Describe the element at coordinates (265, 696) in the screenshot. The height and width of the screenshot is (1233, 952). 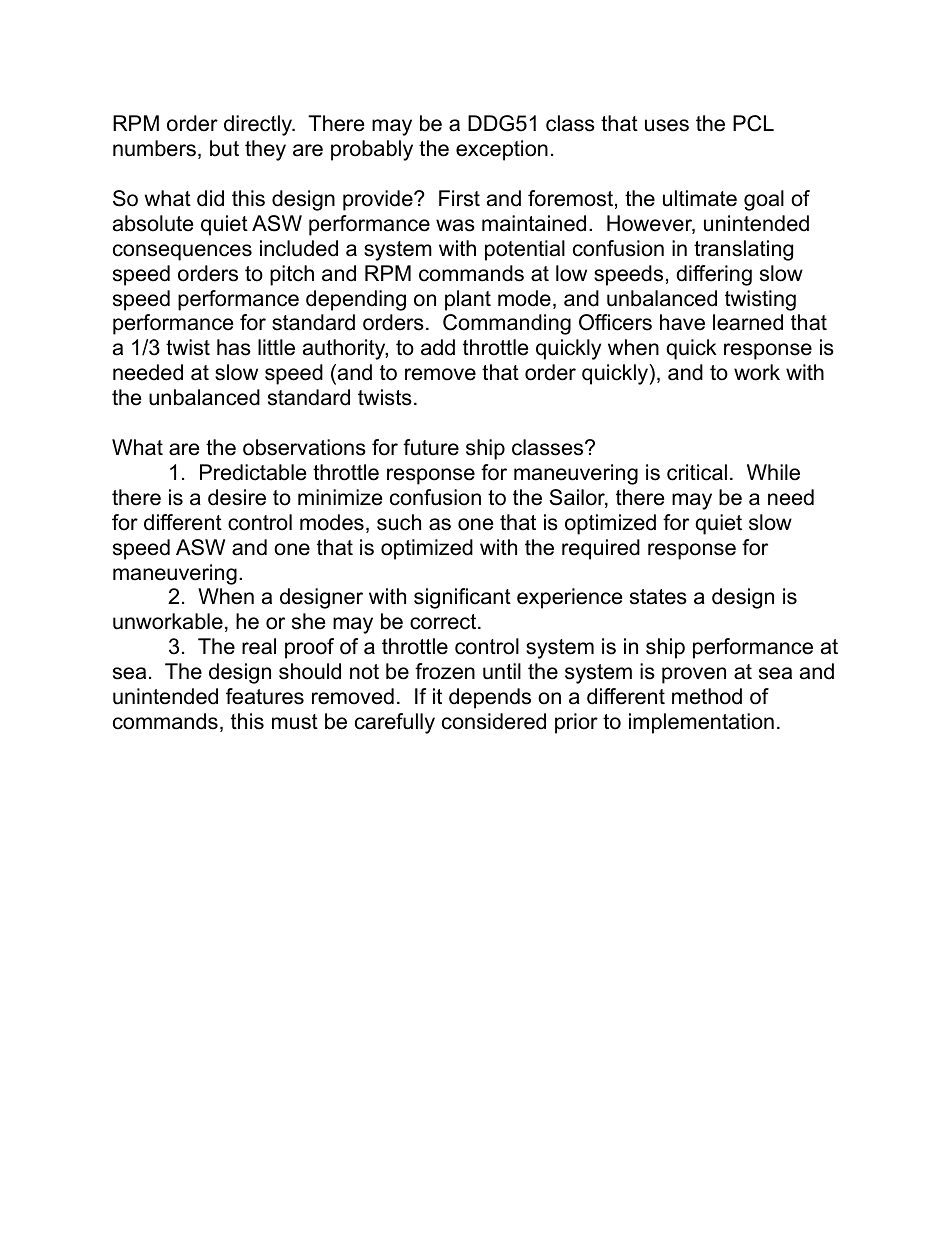
I see `features` at that location.
